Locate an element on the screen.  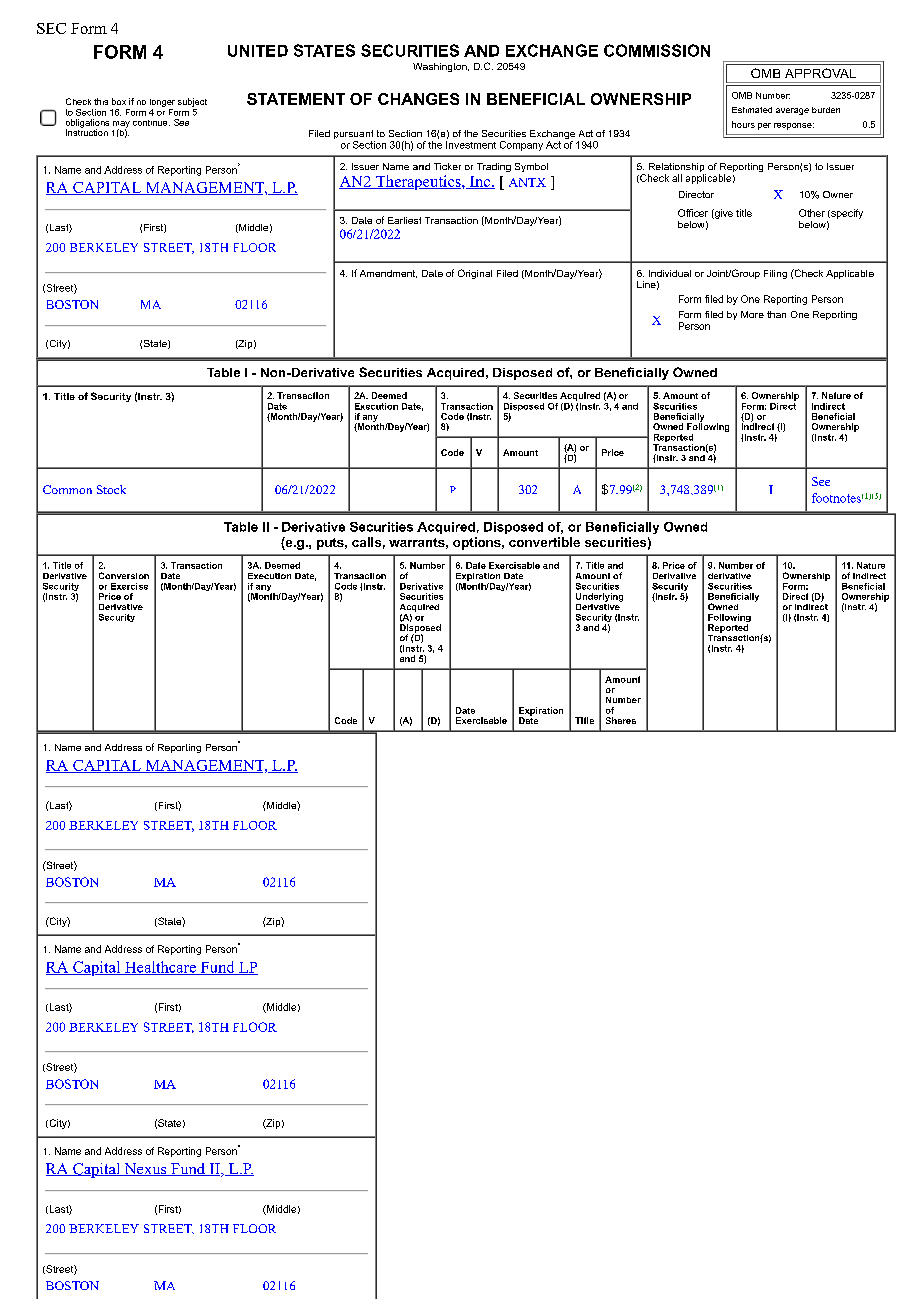
Shares is located at coordinates (621, 720).
